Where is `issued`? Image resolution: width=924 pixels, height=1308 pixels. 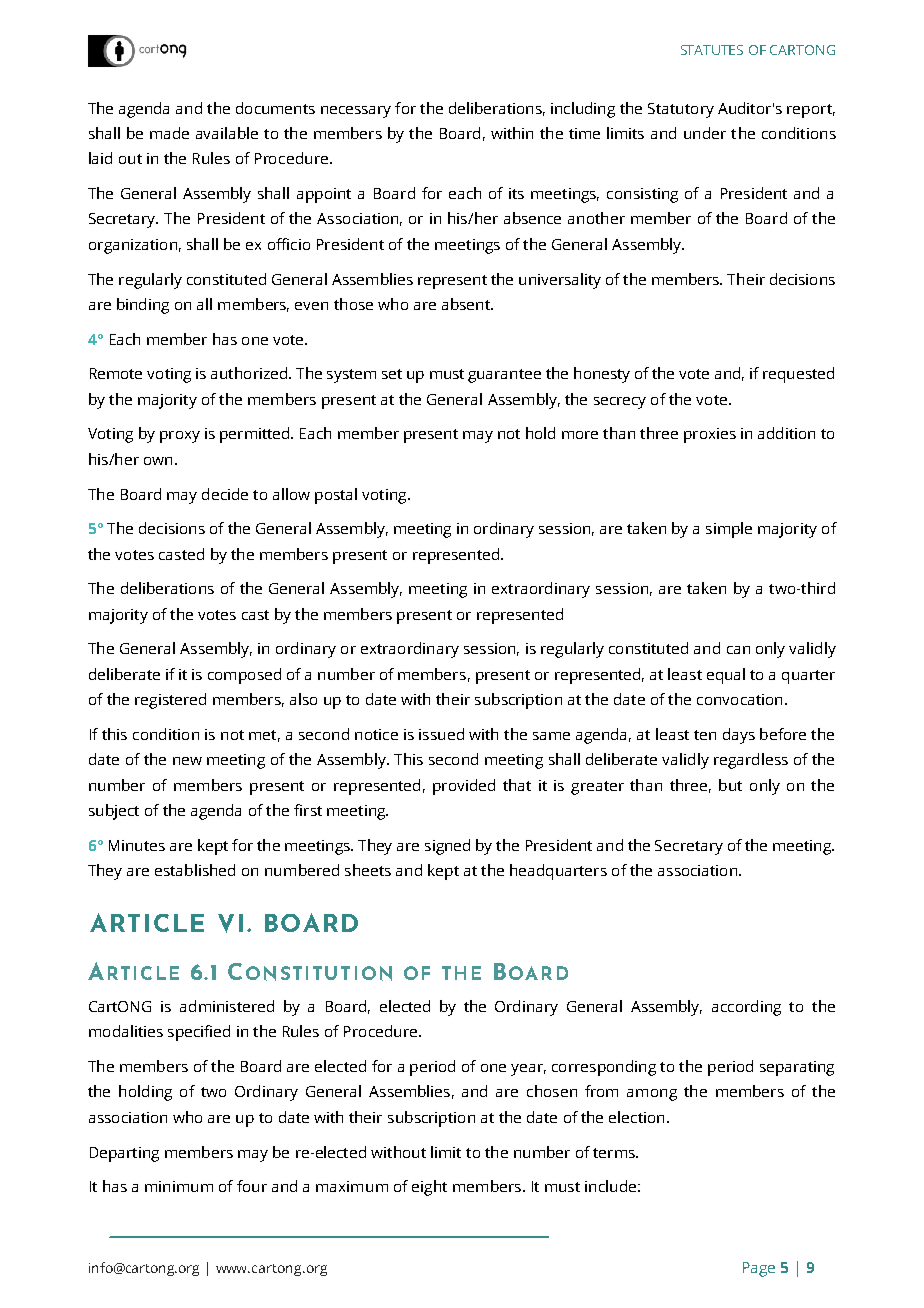
issued is located at coordinates (441, 734).
